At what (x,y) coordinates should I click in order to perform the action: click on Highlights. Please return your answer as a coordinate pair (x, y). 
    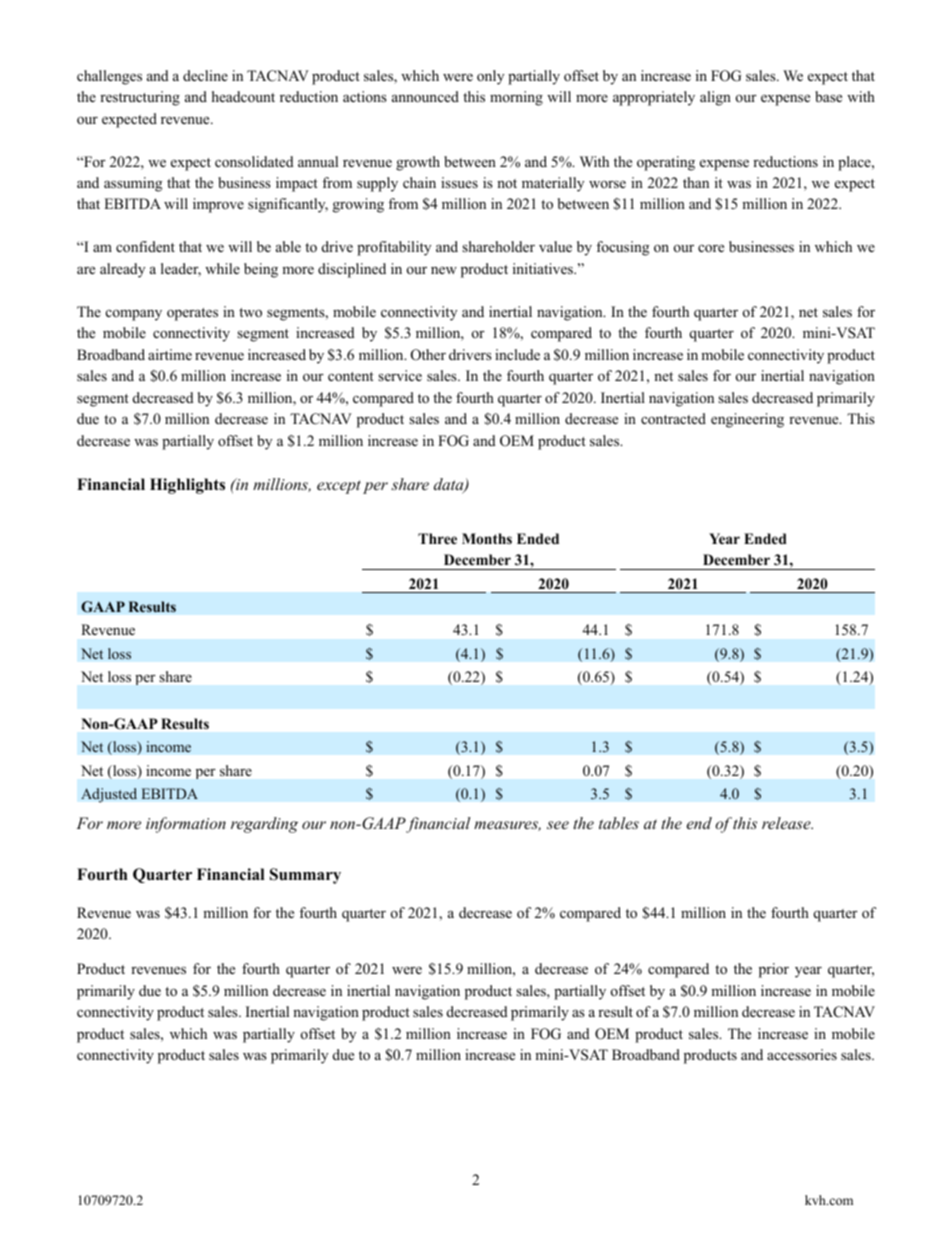
    Looking at the image, I should click on (187, 486).
